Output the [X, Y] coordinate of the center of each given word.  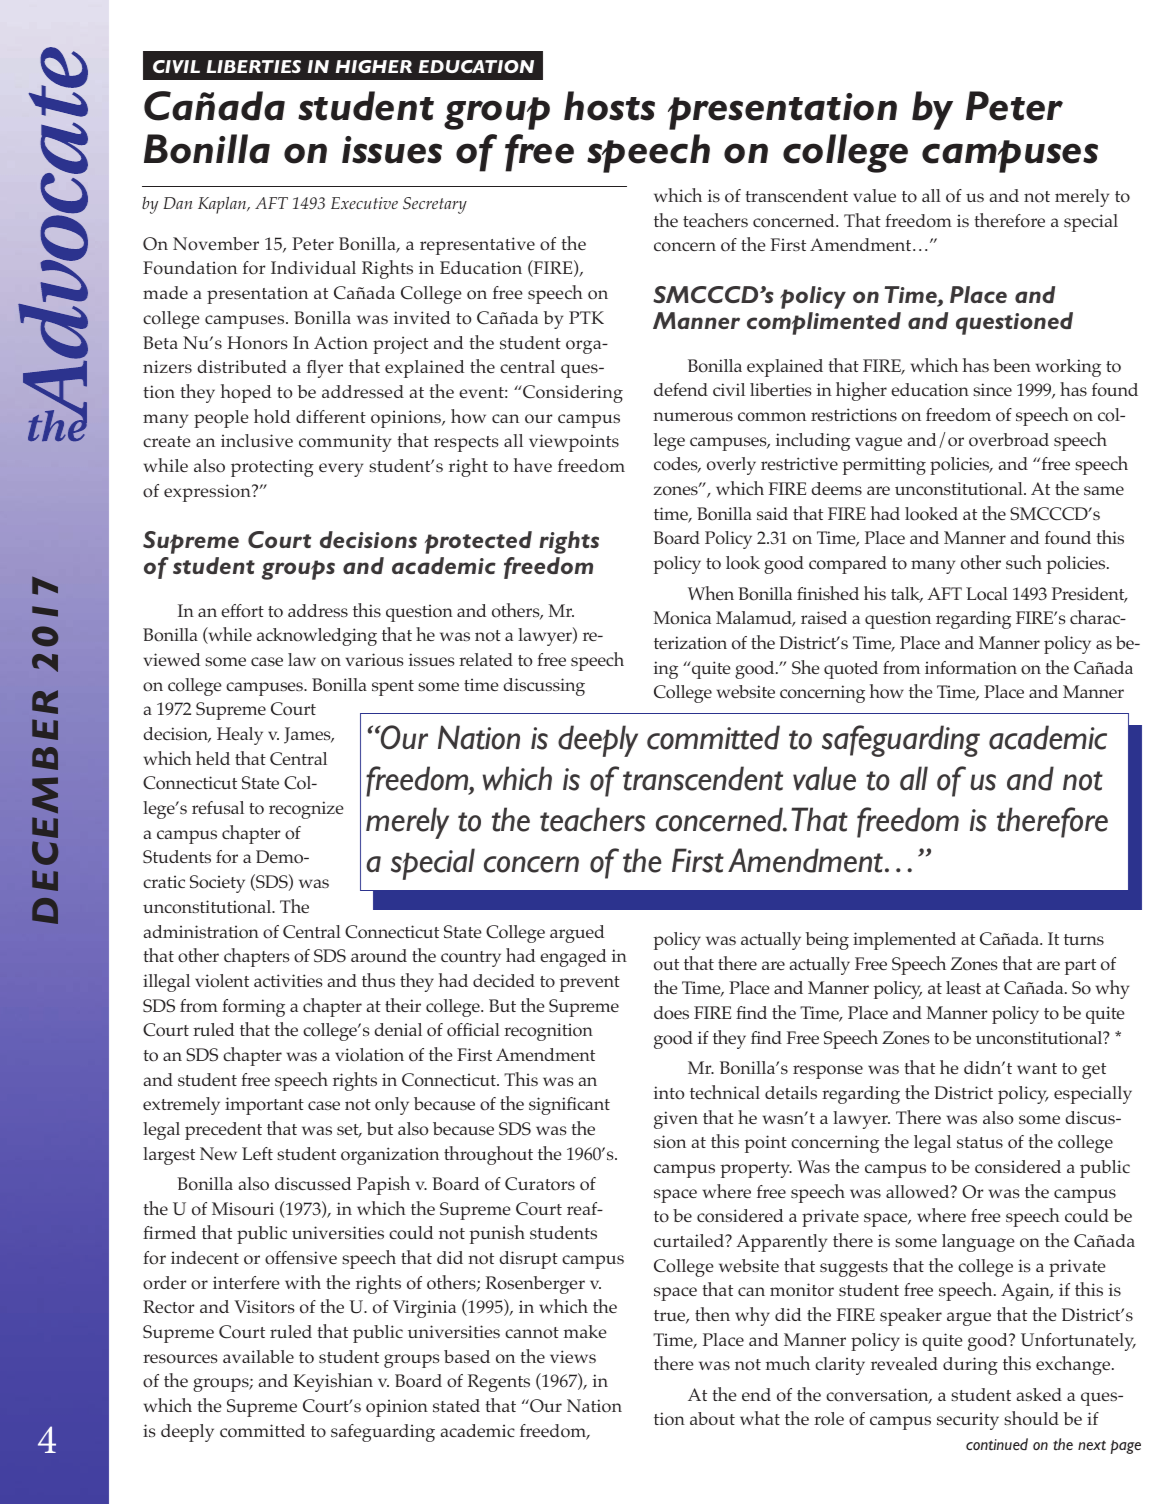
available [258, 1356]
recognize [306, 810]
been [1012, 365]
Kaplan [223, 205]
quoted [851, 670]
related [486, 659]
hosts [609, 106]
